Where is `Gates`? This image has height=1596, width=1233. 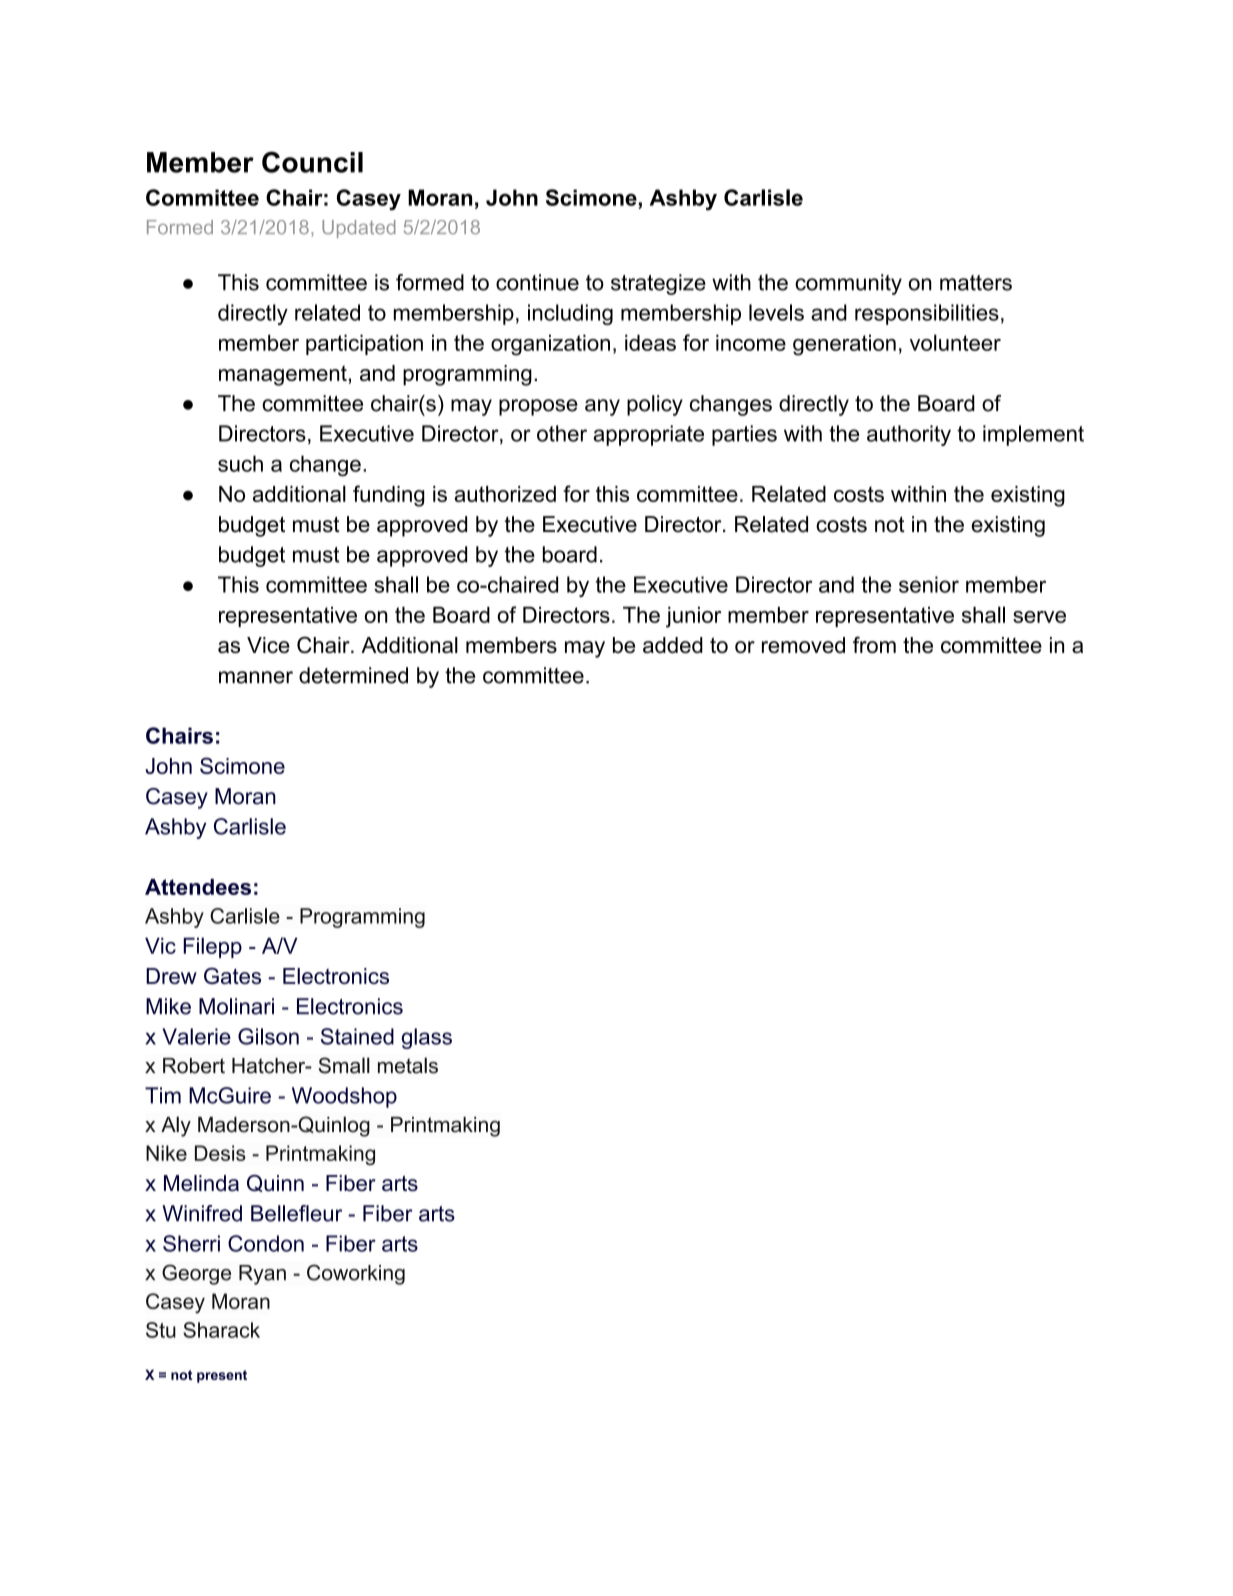 Gates is located at coordinates (232, 975).
